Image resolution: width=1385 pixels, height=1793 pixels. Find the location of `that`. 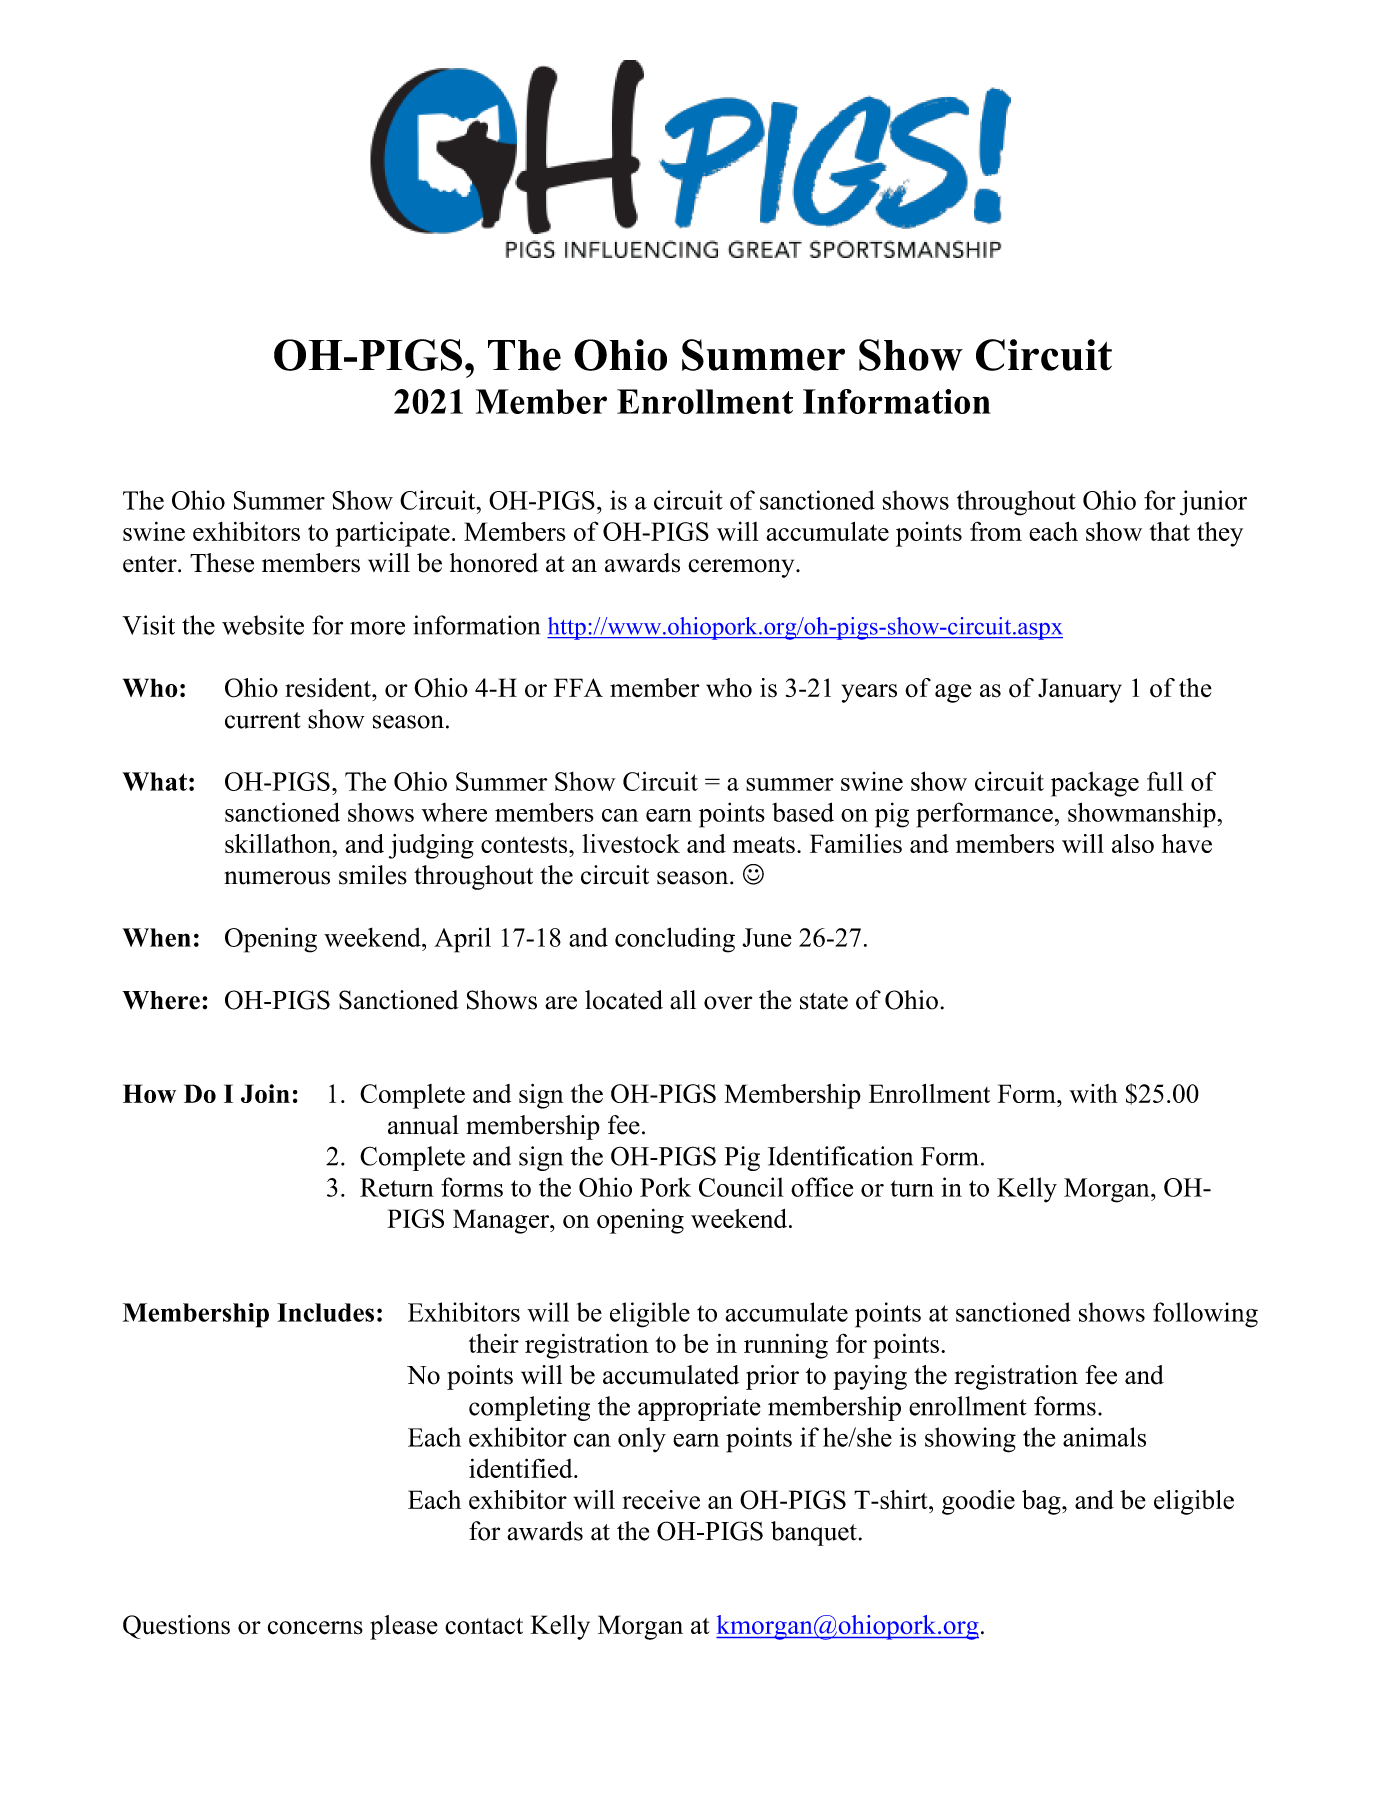

that is located at coordinates (1169, 531).
